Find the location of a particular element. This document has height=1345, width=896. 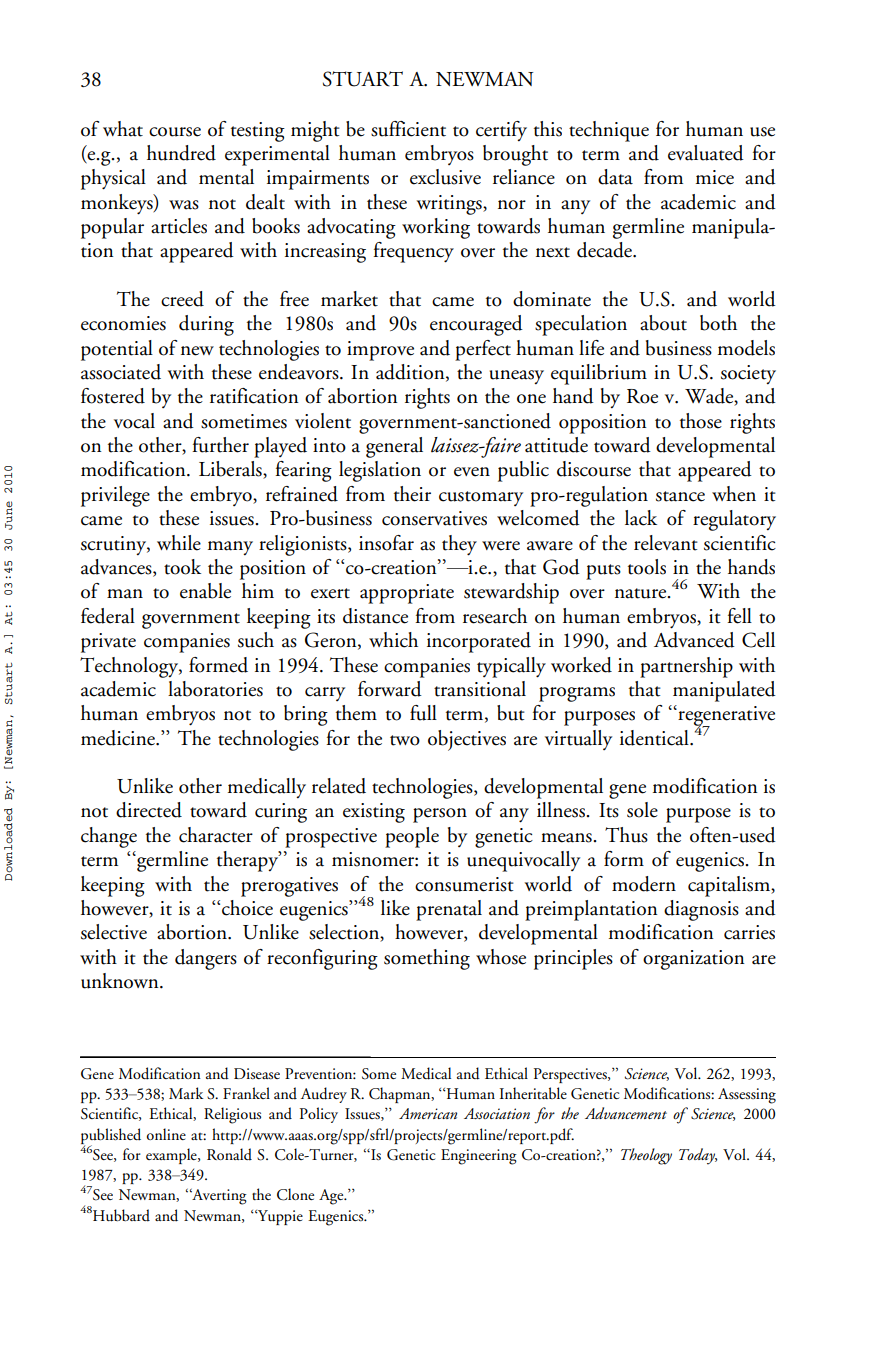

partnership is located at coordinates (686, 667).
